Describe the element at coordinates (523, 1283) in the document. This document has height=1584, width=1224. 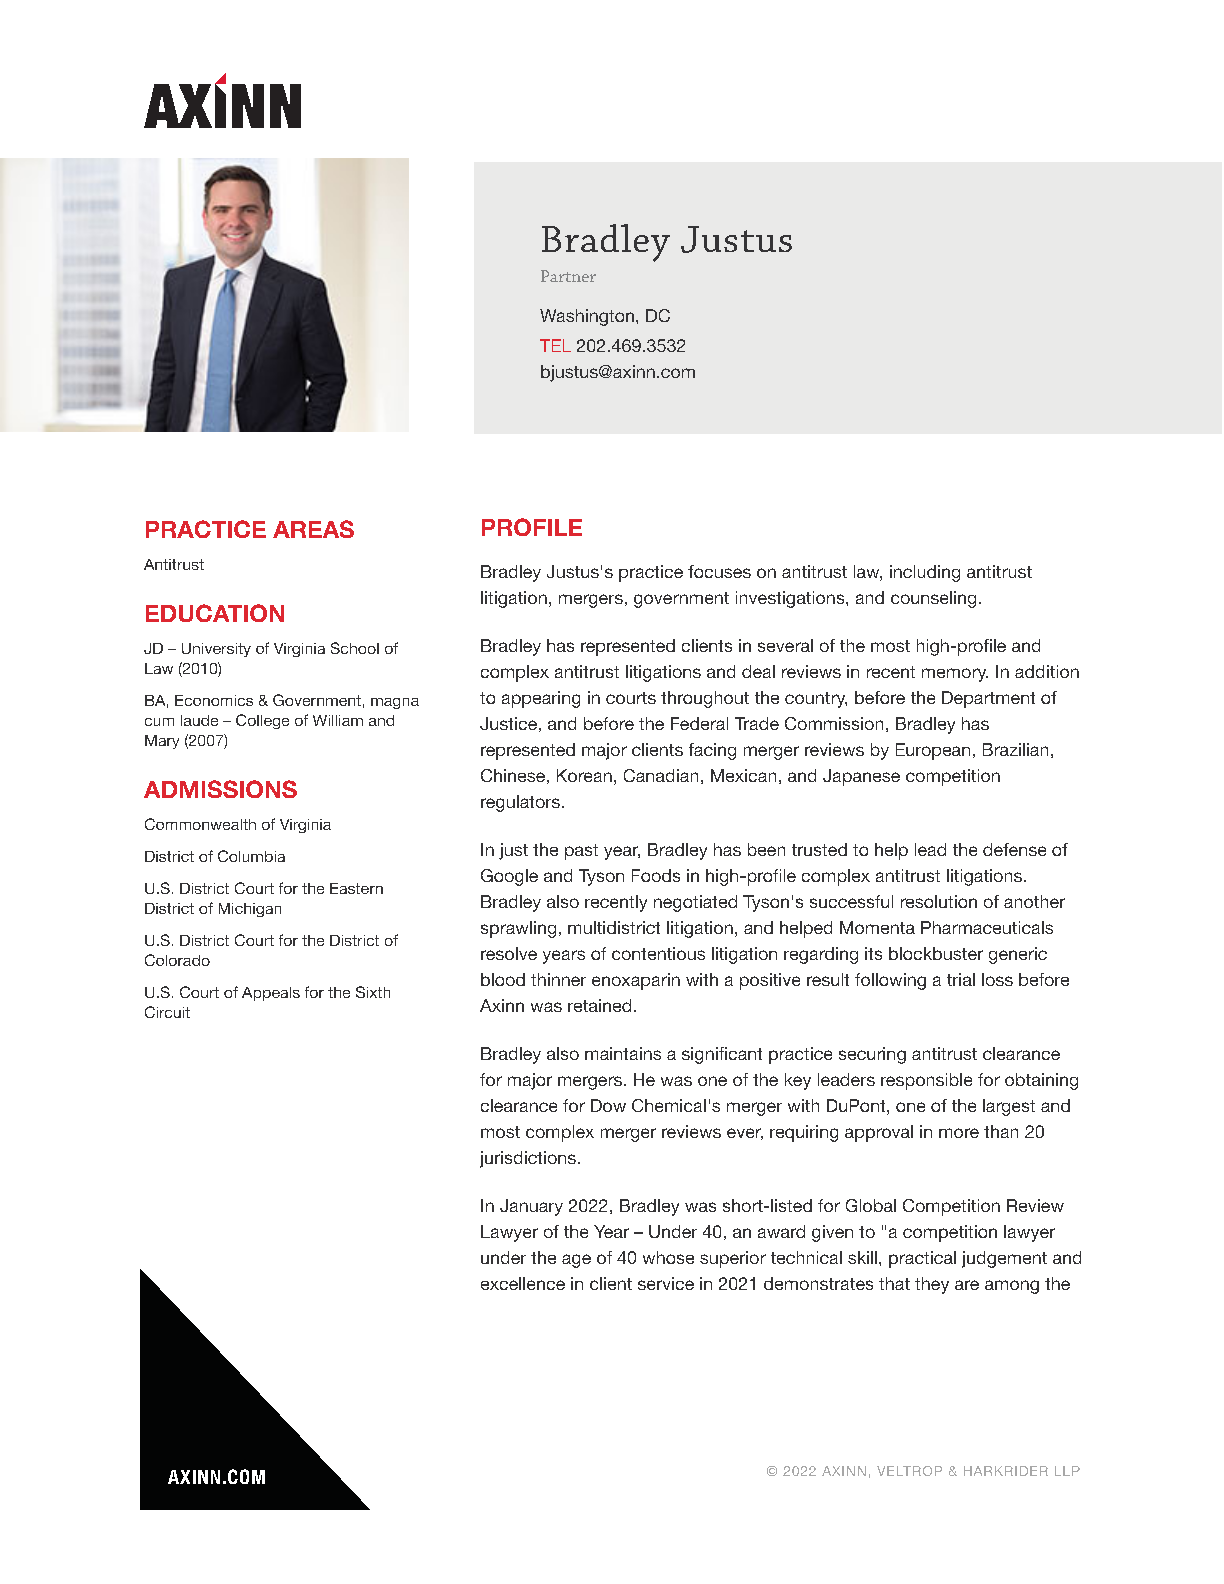
I see `excellence` at that location.
